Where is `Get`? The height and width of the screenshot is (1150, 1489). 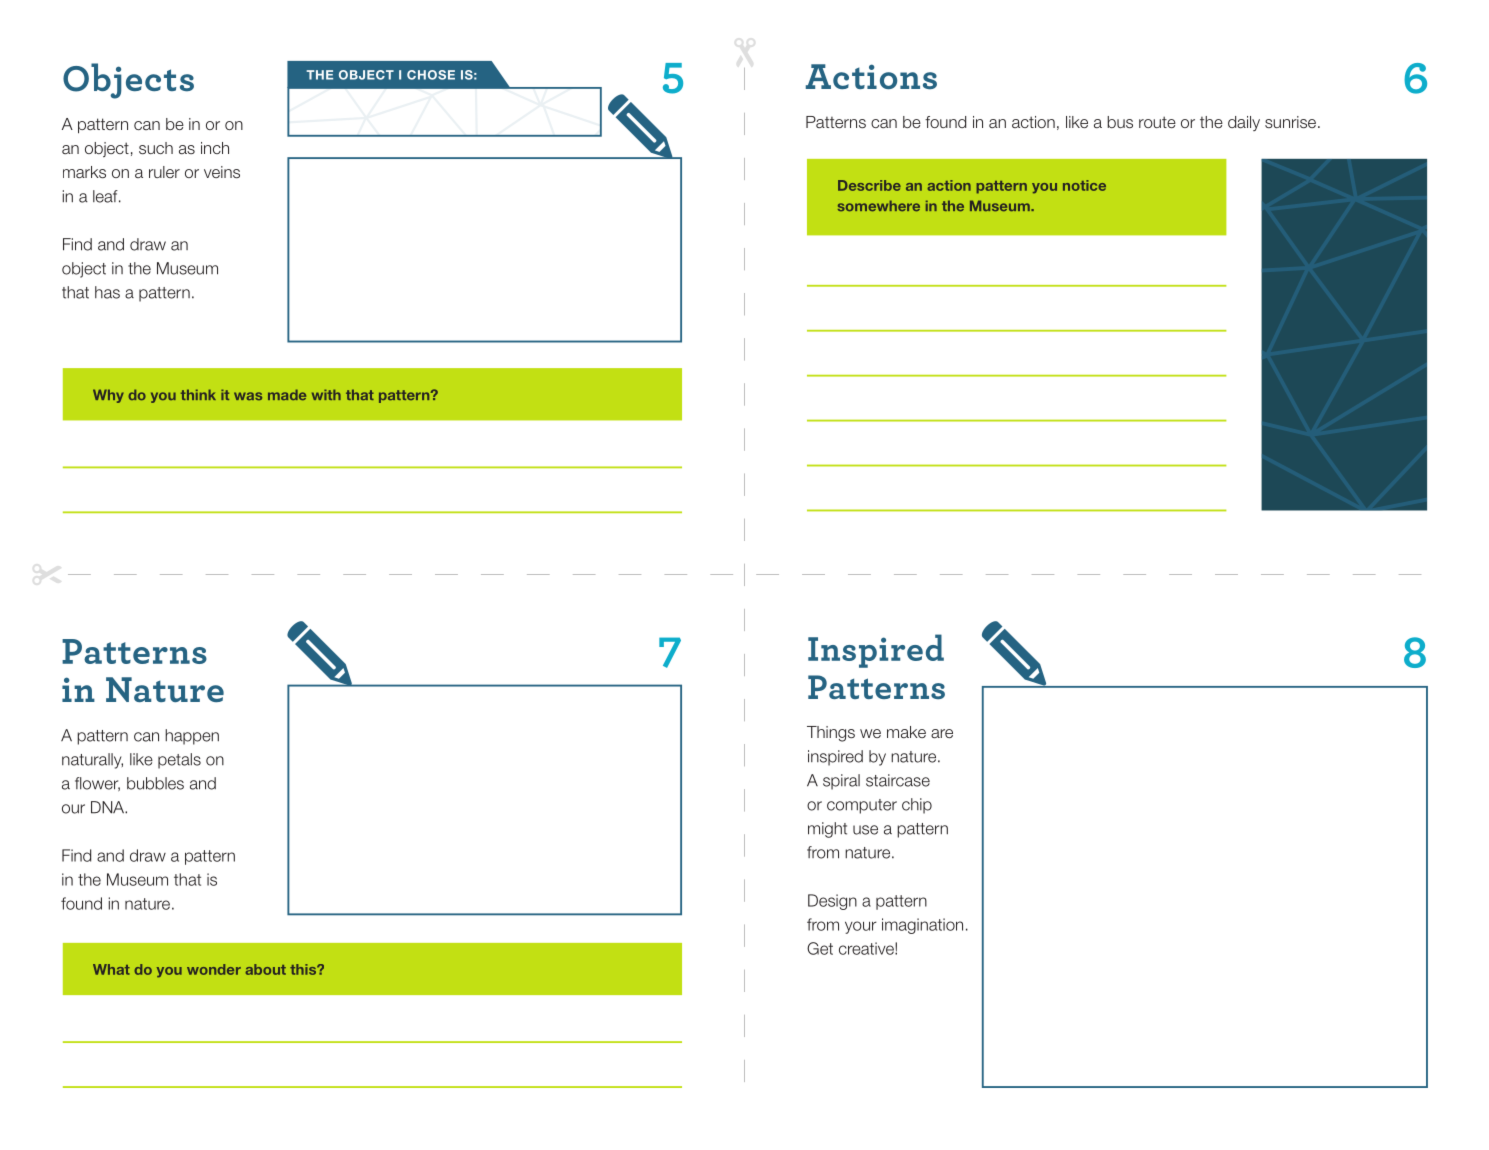
Get is located at coordinates (820, 948).
